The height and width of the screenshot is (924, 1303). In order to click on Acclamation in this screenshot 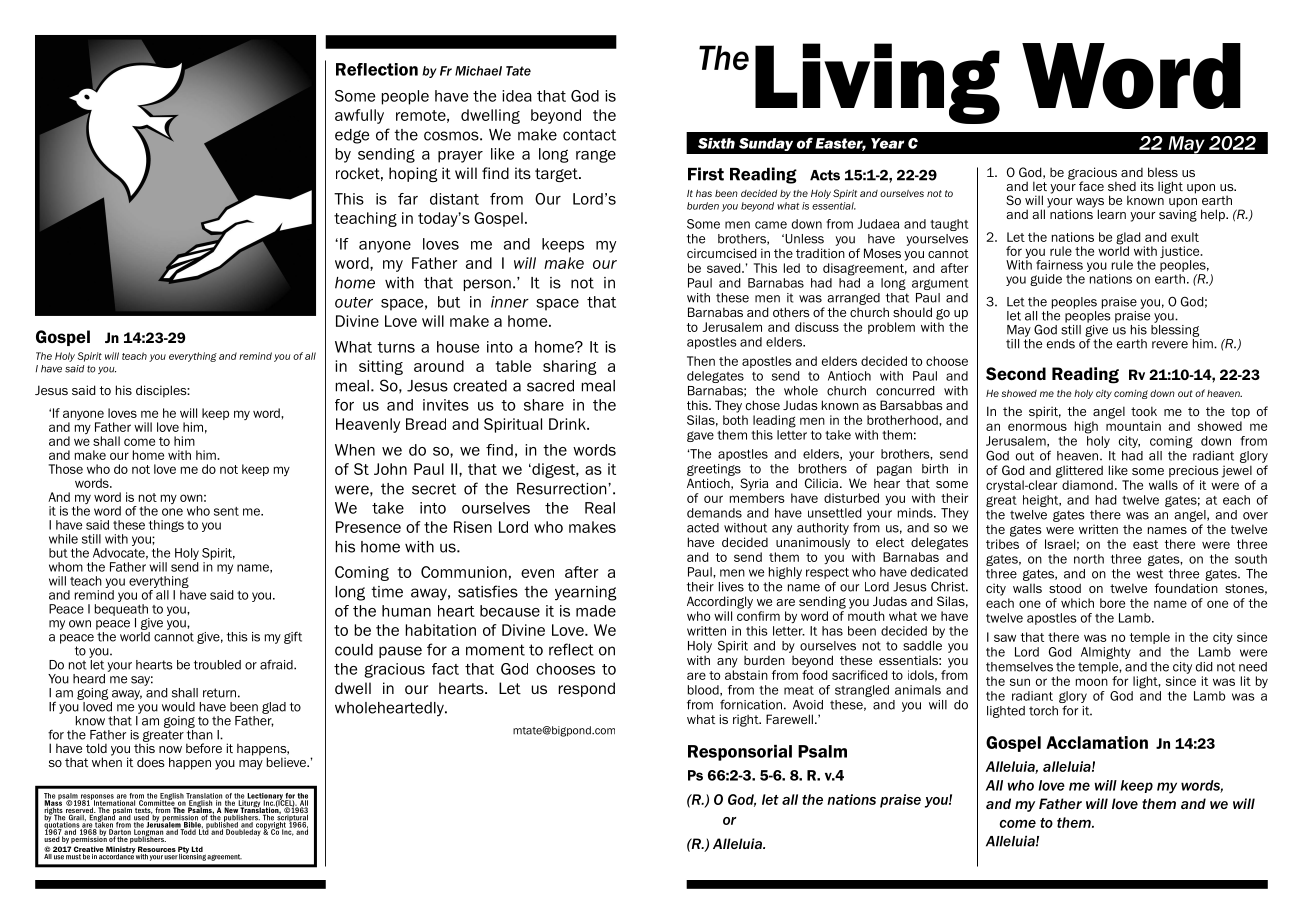, I will do `click(1097, 742)`.
